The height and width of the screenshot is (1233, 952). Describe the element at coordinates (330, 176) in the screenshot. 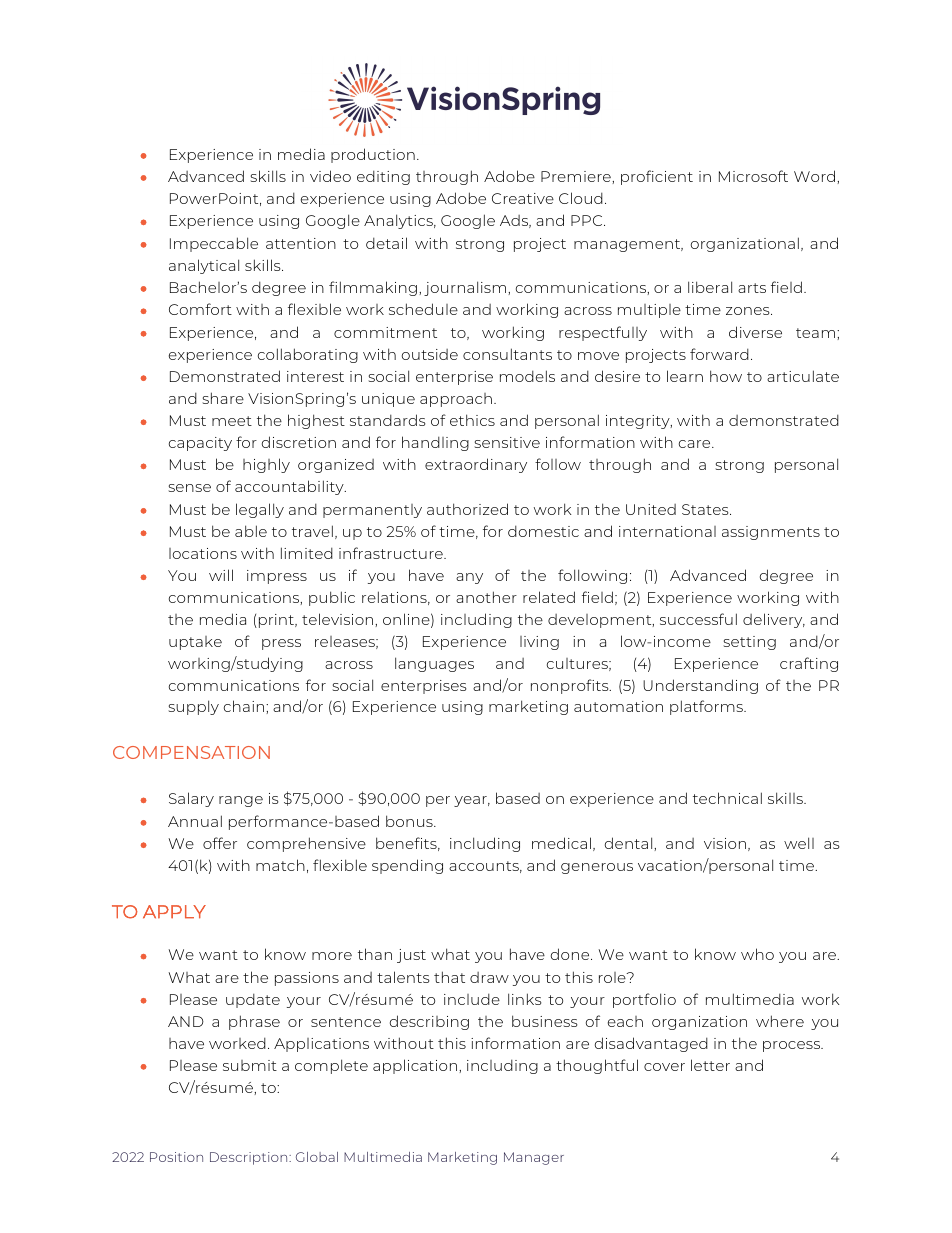

I see `video` at that location.
